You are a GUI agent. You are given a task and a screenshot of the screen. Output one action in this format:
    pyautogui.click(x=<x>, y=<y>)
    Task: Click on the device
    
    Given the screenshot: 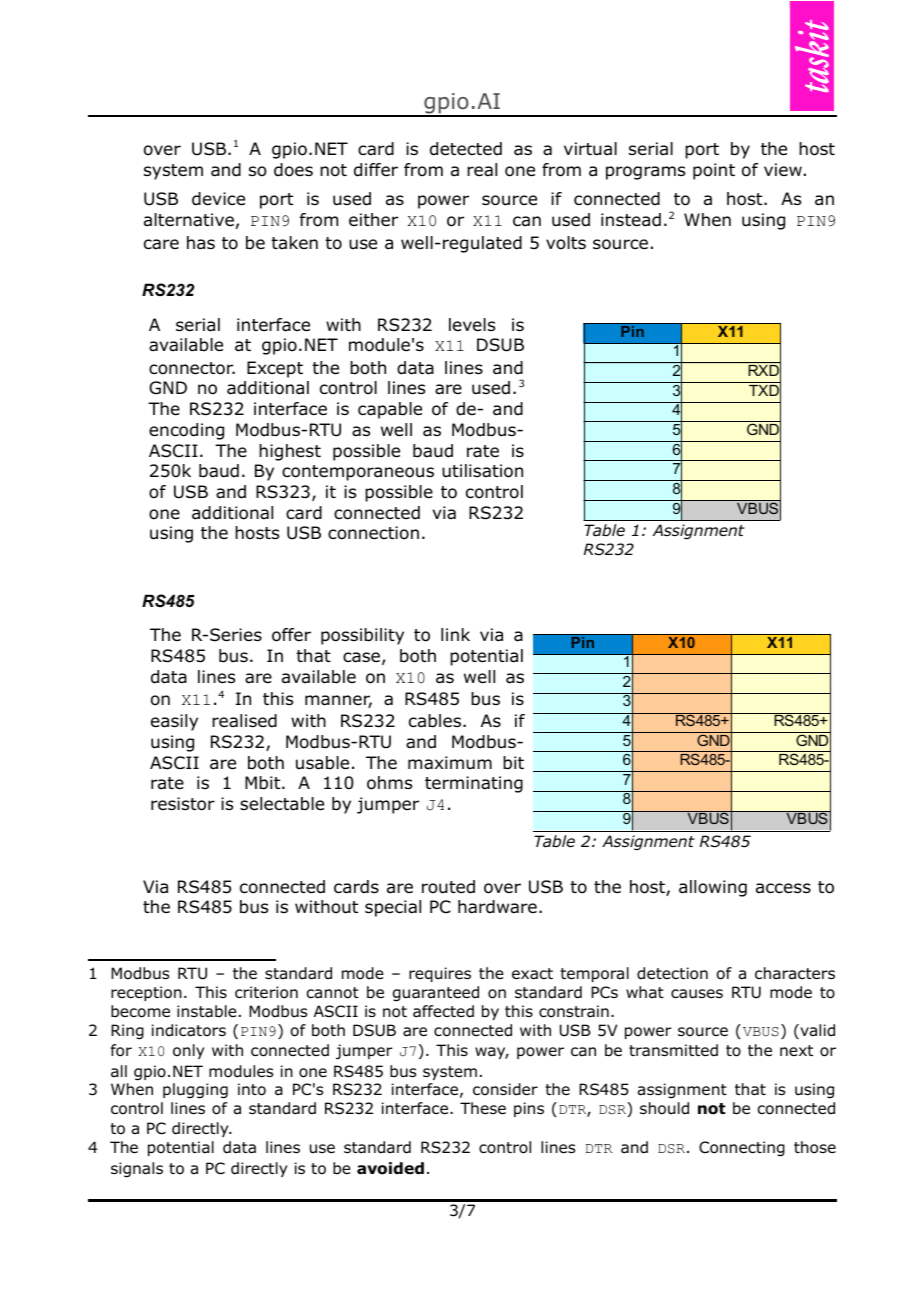 What is the action you would take?
    pyautogui.click(x=218, y=199)
